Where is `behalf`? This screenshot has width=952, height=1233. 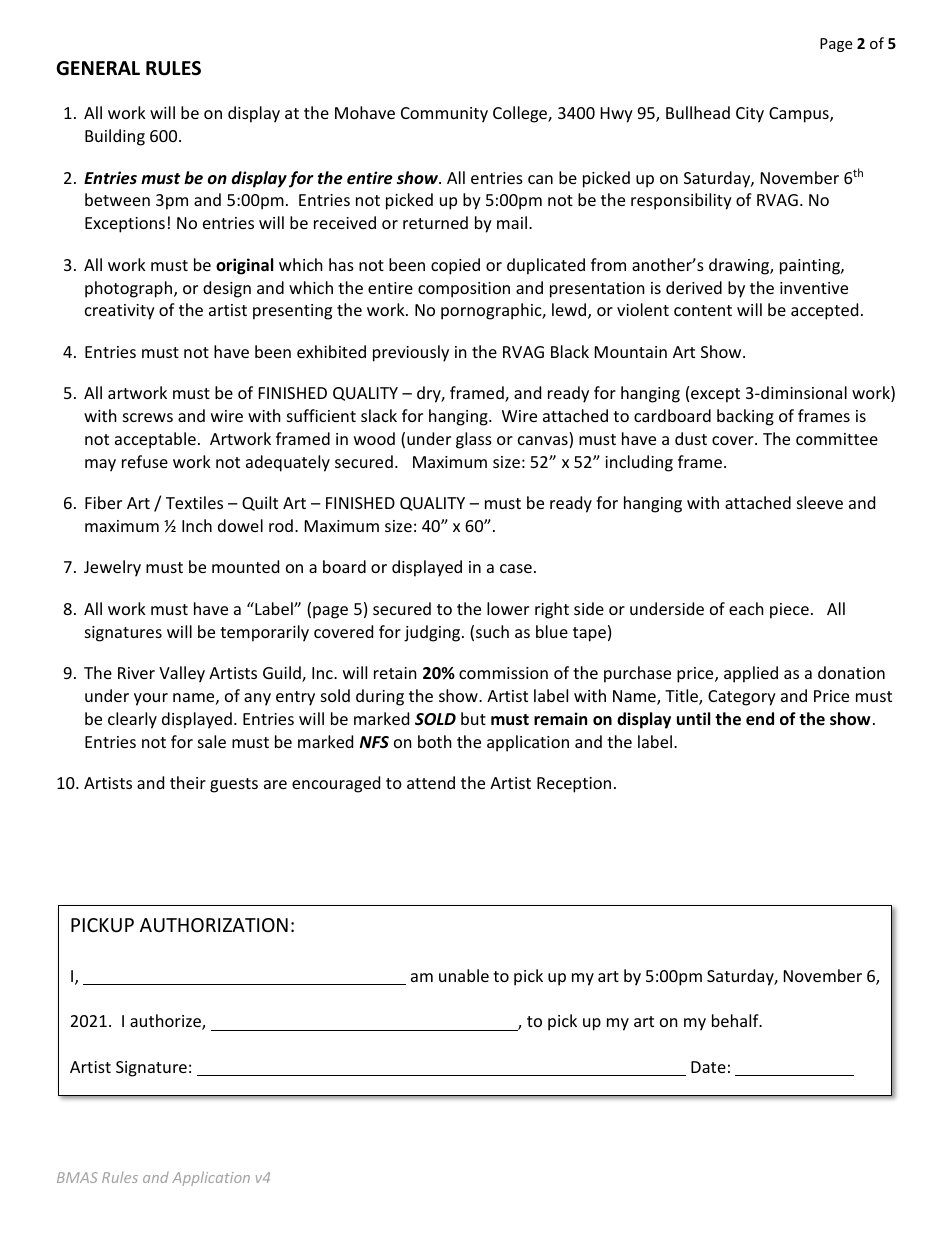
behalf is located at coordinates (736, 1020).
